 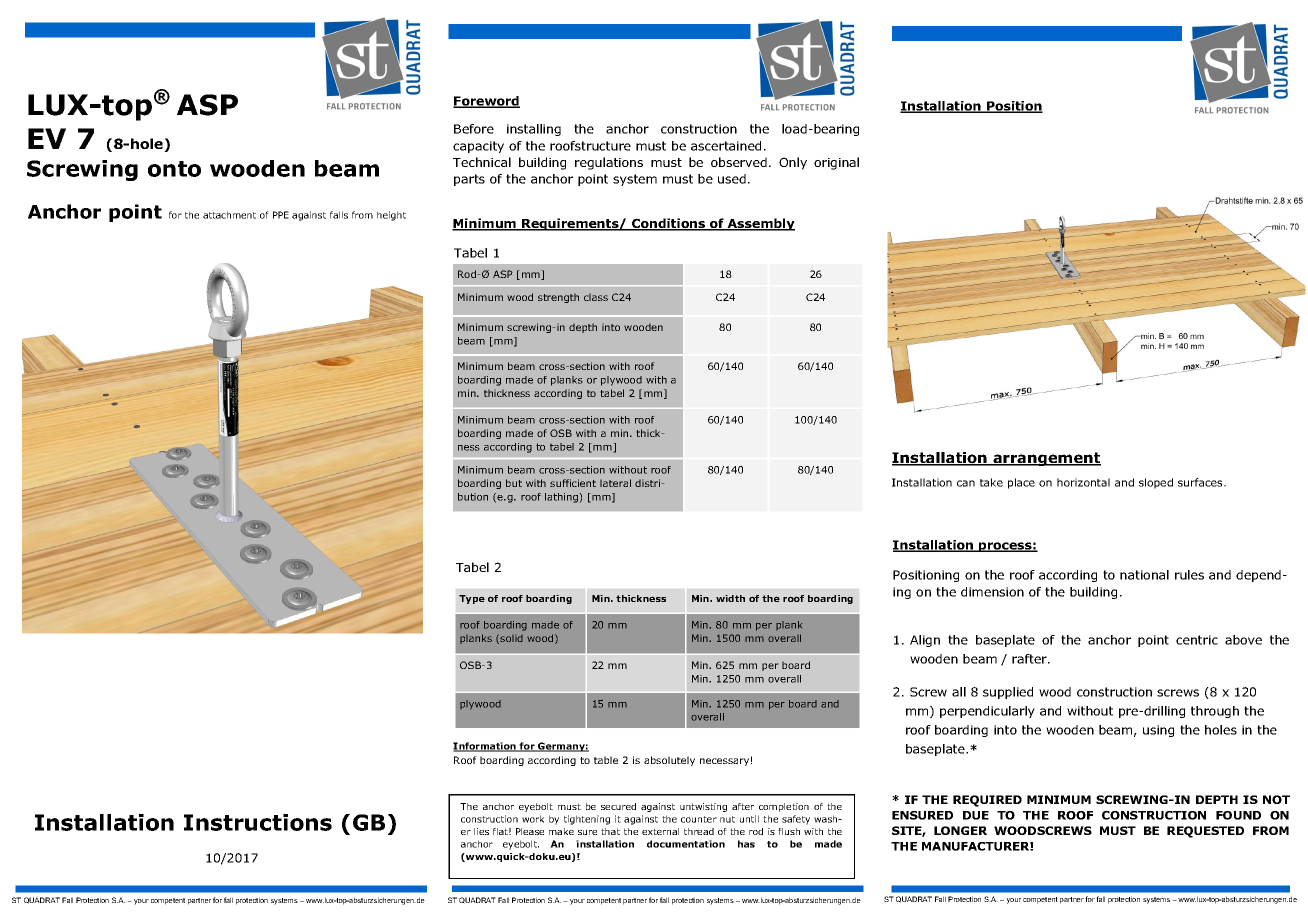 I want to click on Instructions, so click(x=258, y=822).
